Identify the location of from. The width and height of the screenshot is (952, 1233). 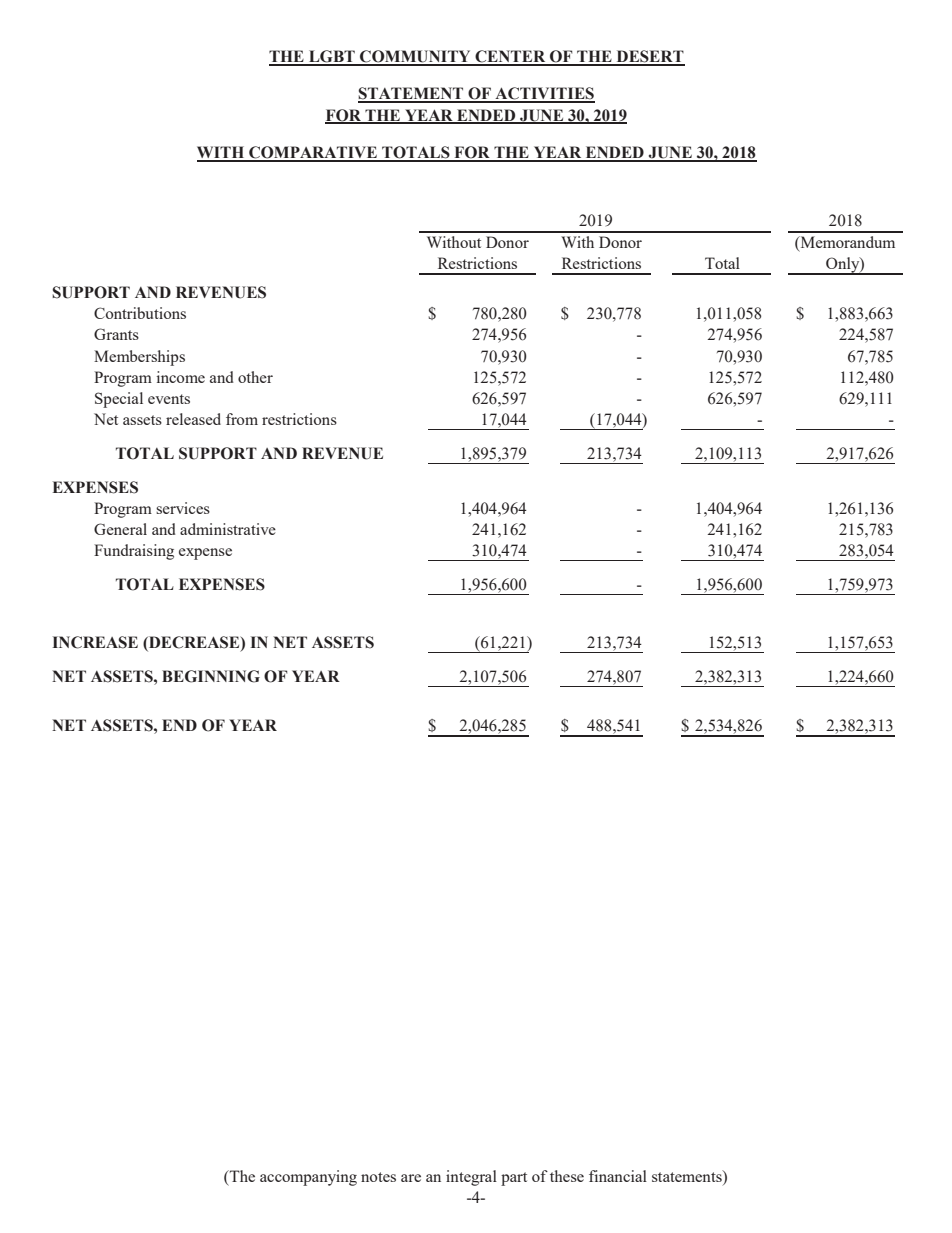
(242, 419).
